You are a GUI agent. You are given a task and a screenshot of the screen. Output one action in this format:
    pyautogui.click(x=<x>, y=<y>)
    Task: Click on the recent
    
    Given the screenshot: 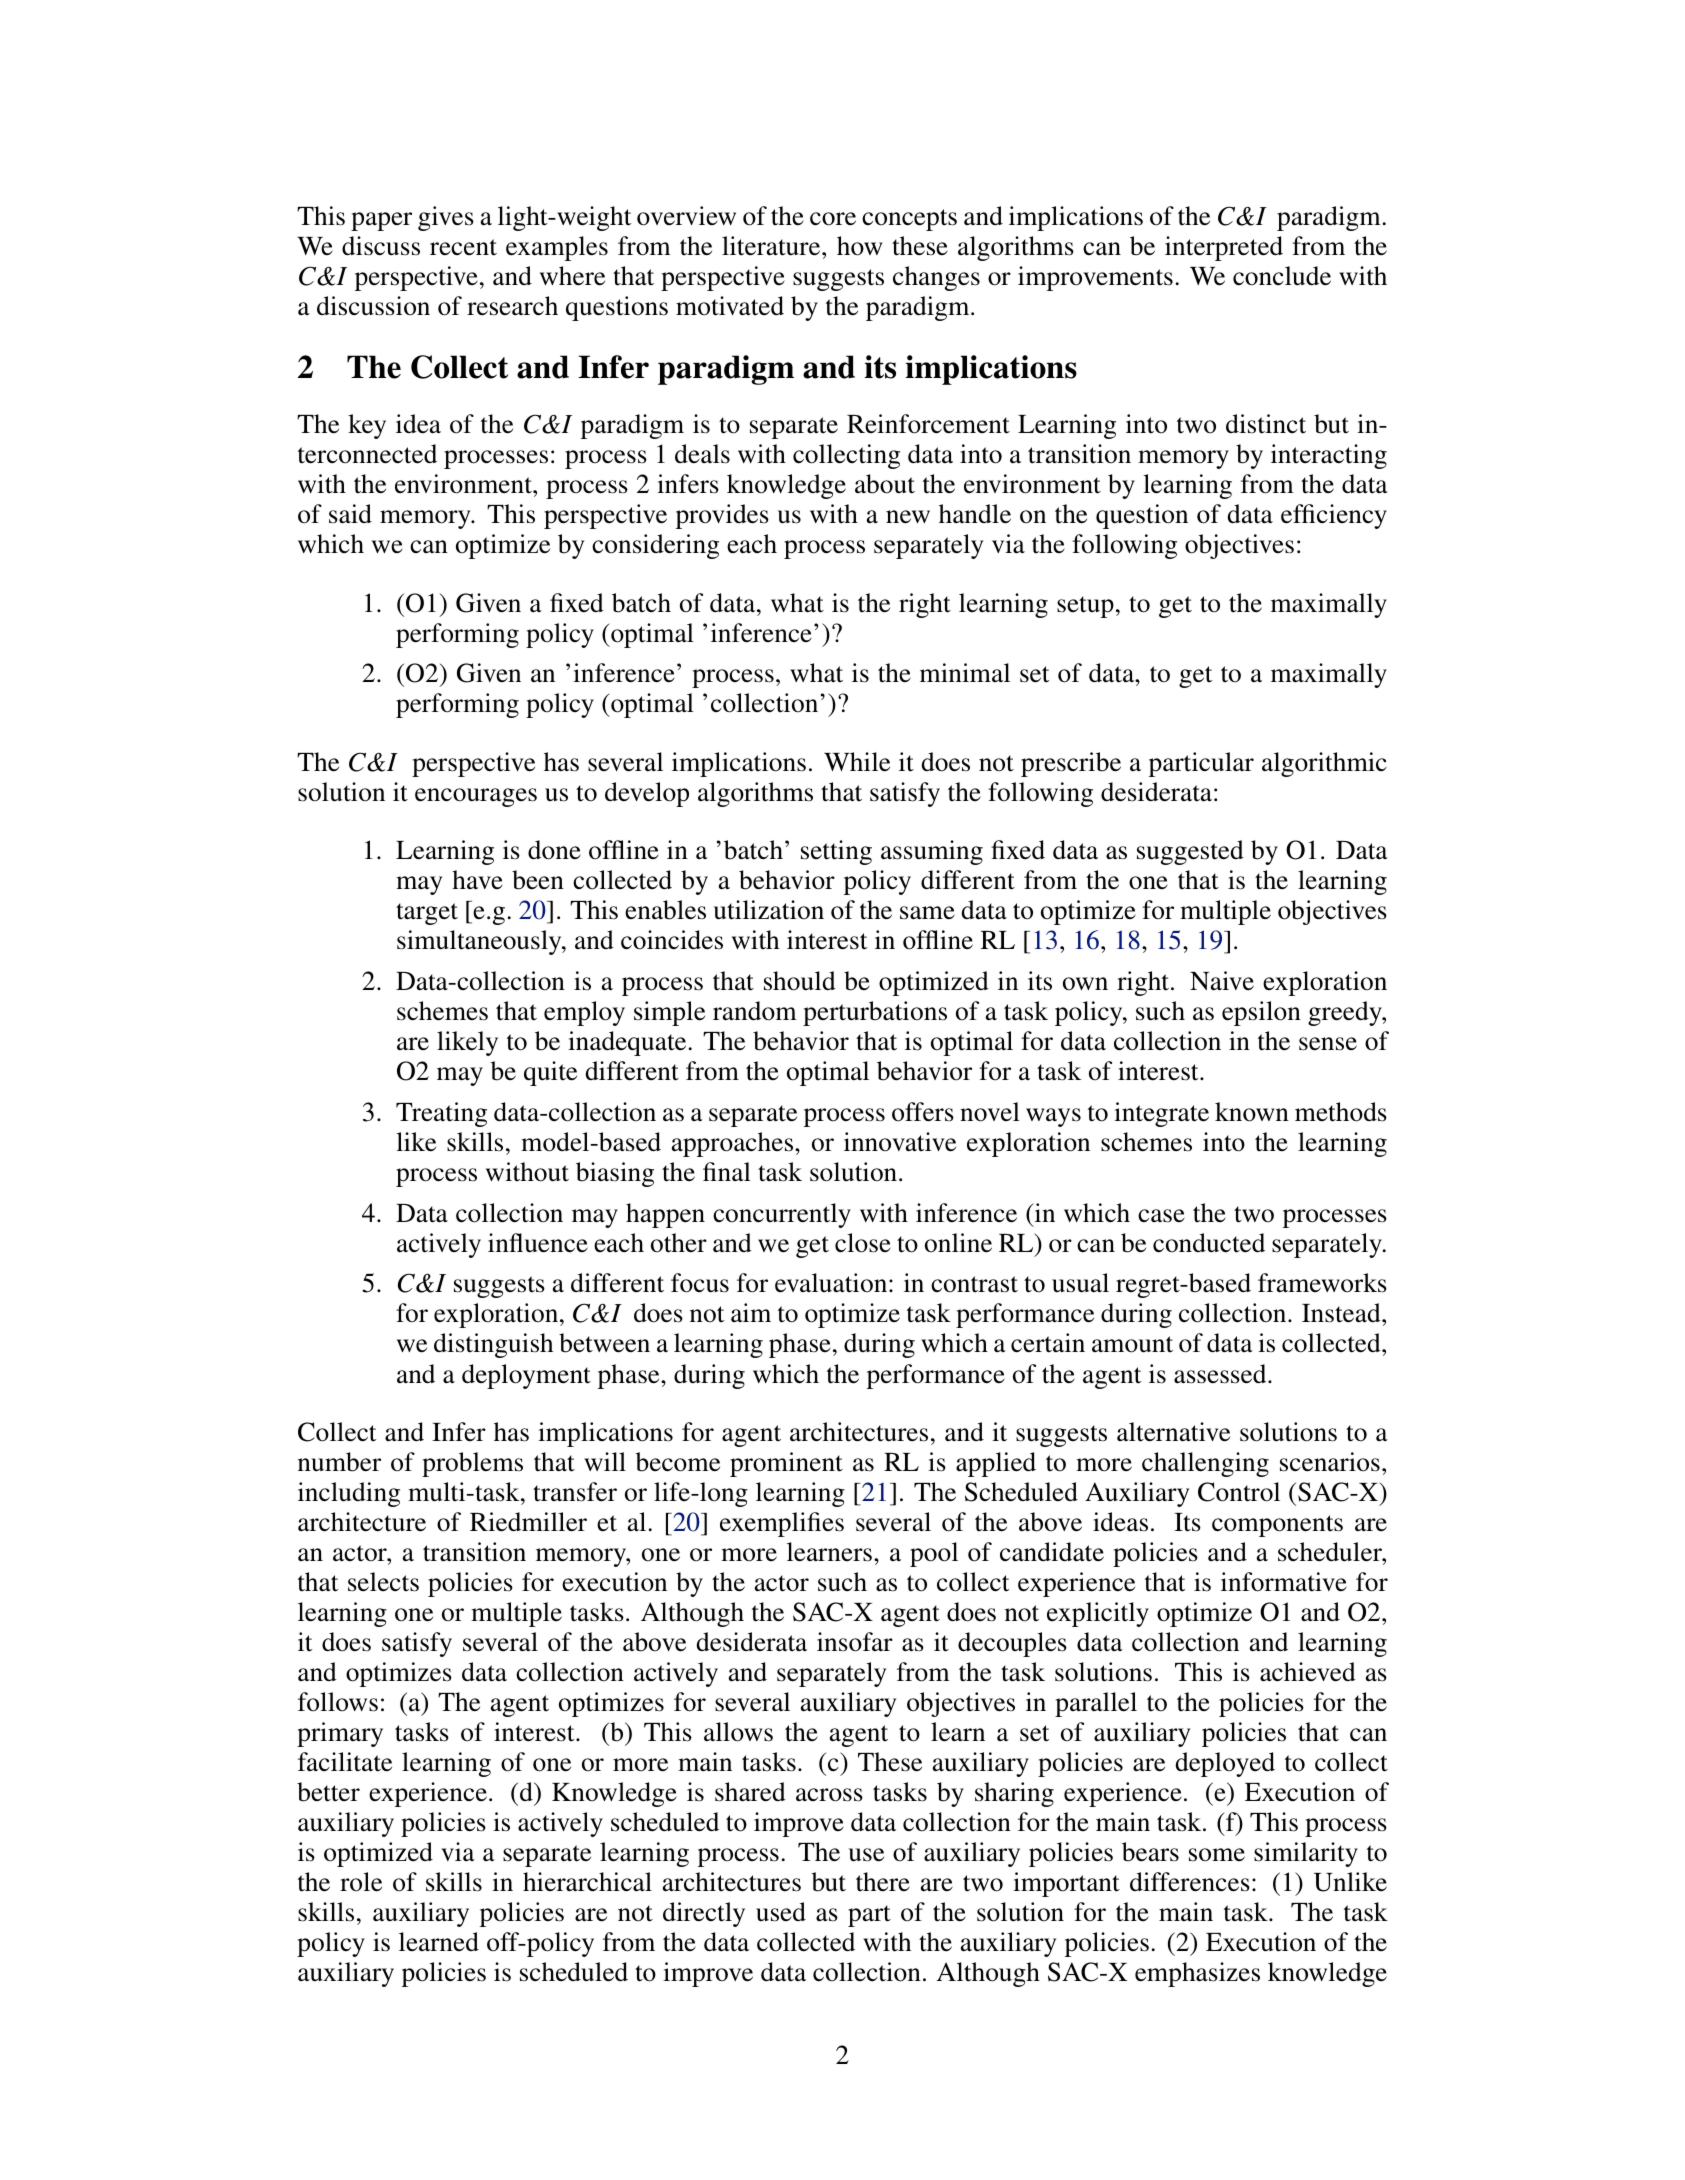 What is the action you would take?
    pyautogui.click(x=463, y=247)
